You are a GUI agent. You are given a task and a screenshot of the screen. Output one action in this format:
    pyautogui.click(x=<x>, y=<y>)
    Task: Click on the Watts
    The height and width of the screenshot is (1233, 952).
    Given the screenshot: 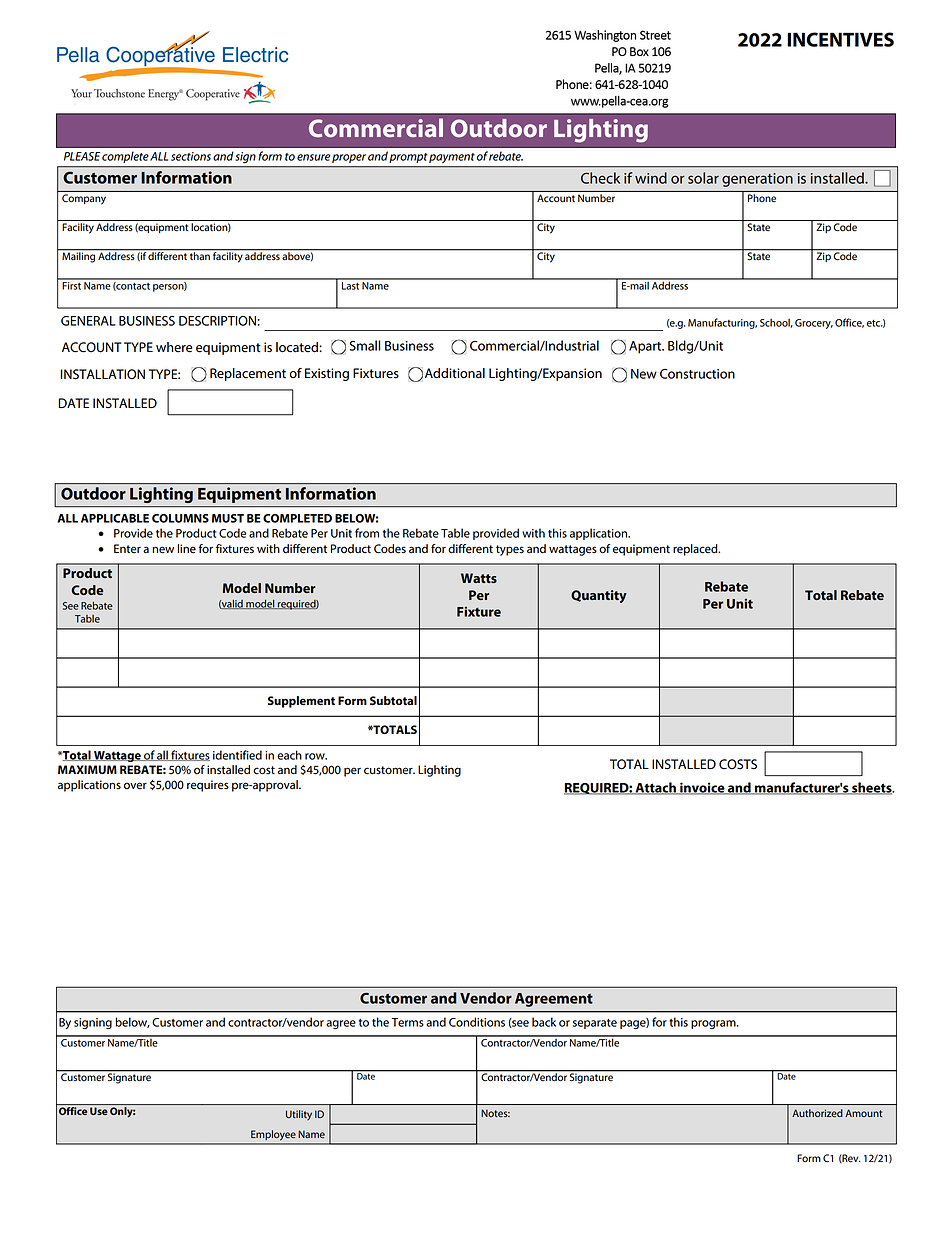 What is the action you would take?
    pyautogui.click(x=479, y=578)
